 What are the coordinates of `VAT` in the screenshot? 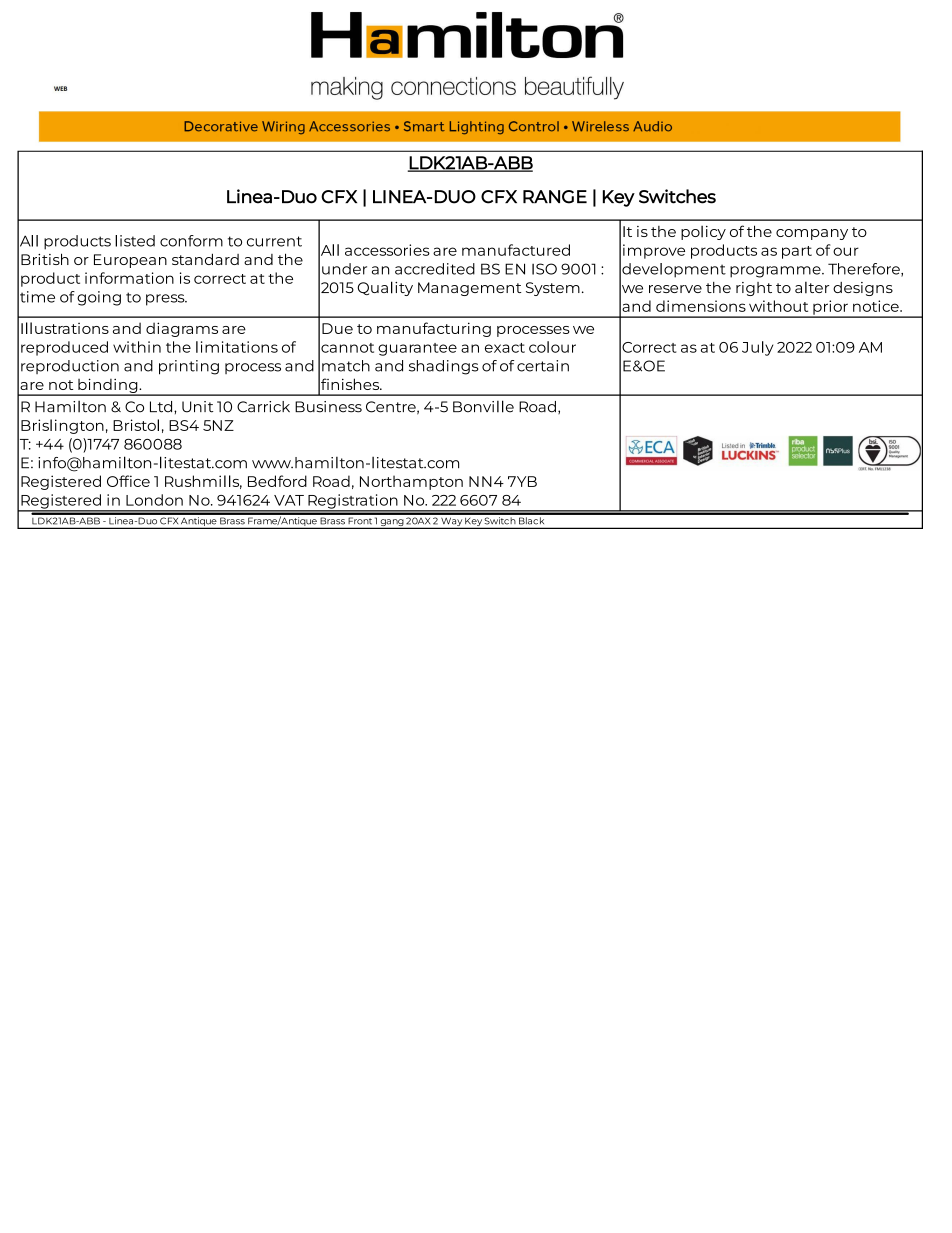 It's located at (289, 500).
